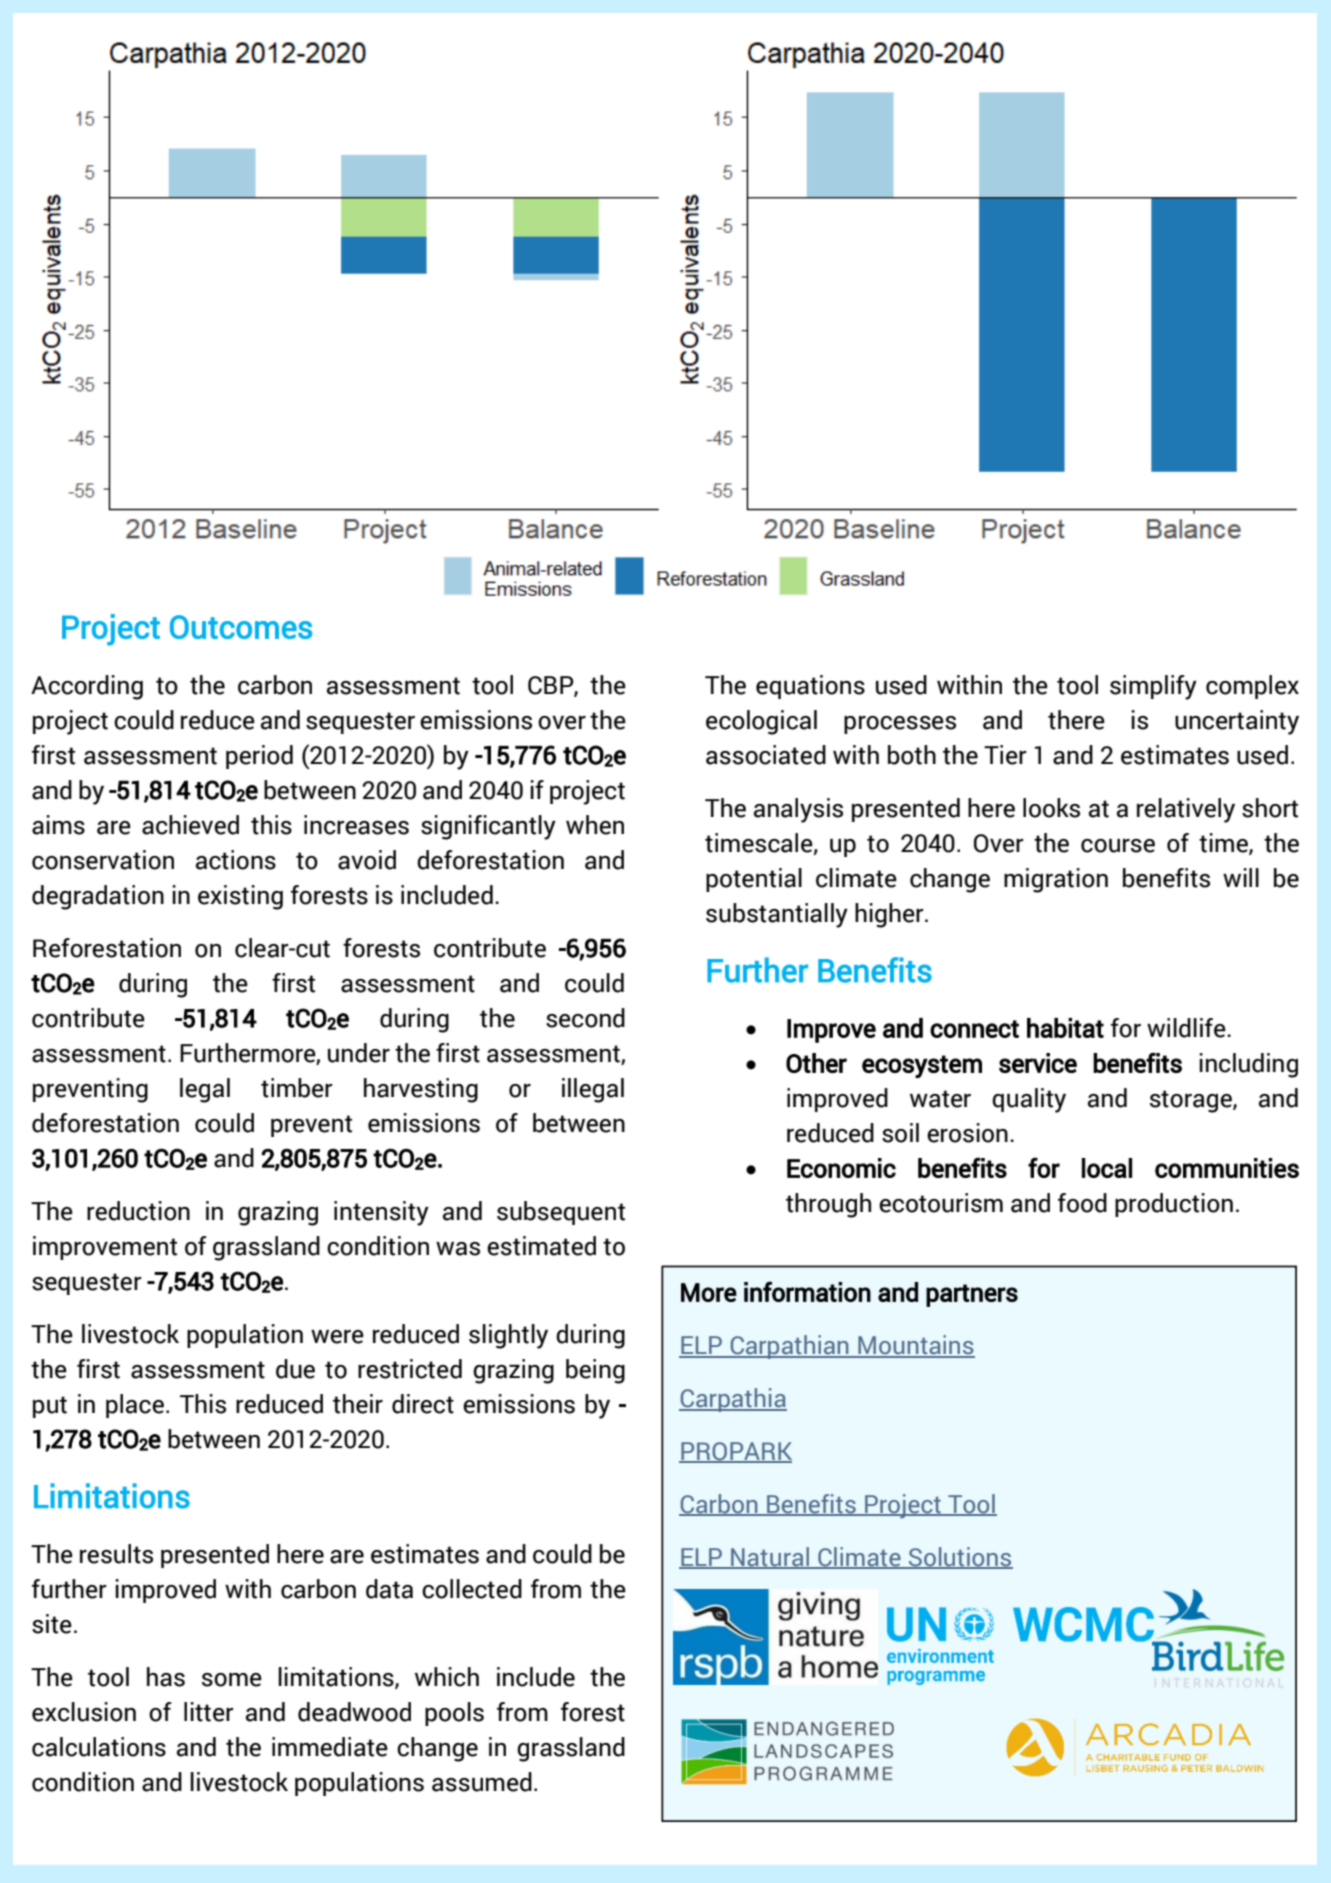  What do you see at coordinates (209, 1712) in the screenshot?
I see `litter` at bounding box center [209, 1712].
